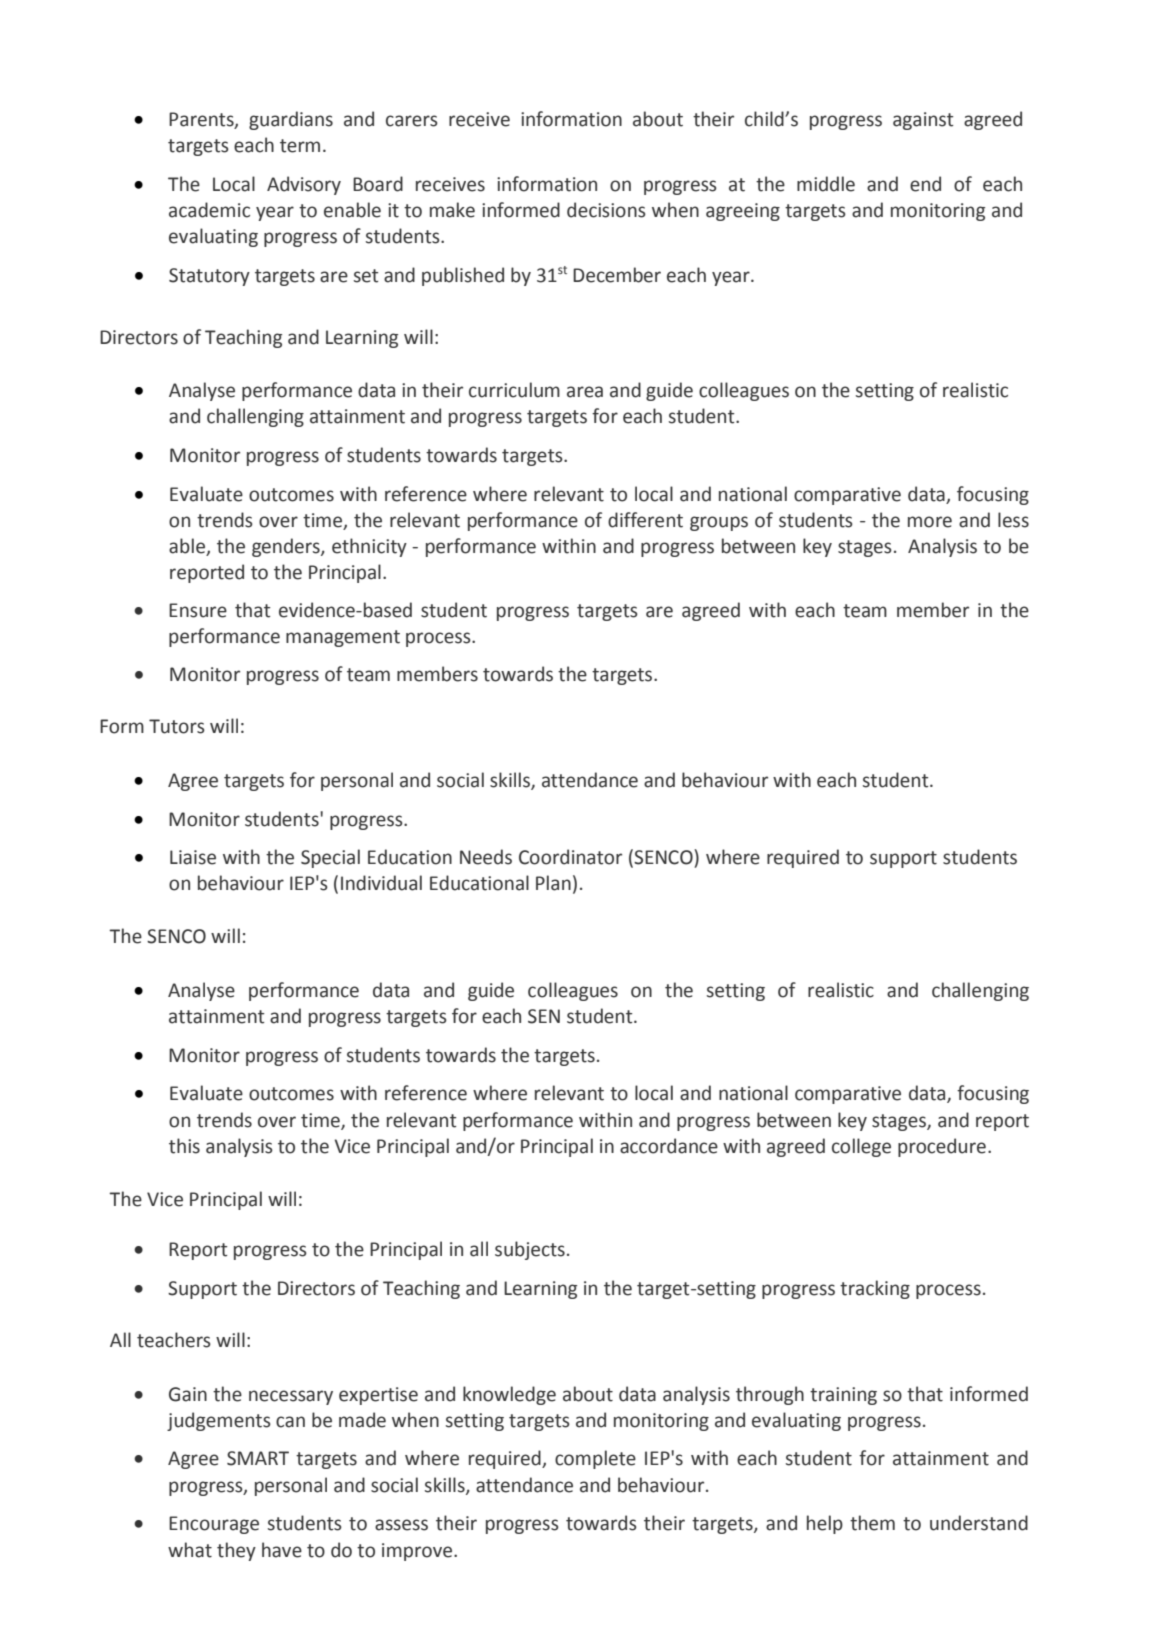  Describe the element at coordinates (282, 1550) in the screenshot. I see `have` at that location.
